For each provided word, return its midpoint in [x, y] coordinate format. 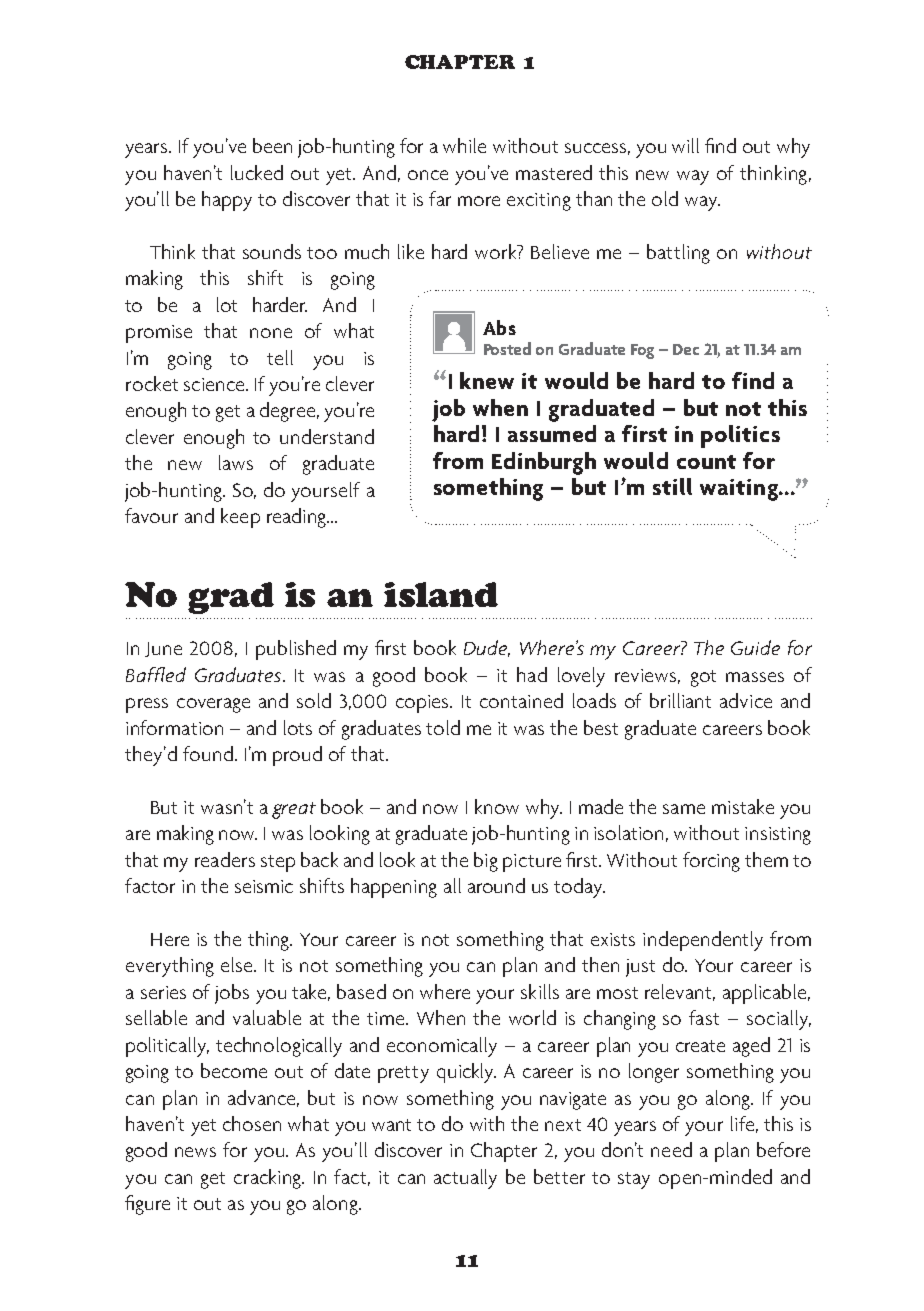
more [479, 201]
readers [225, 859]
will [685, 145]
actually [465, 1179]
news [195, 1152]
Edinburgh [544, 463]
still [672, 486]
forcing [711, 862]
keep [240, 518]
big [486, 862]
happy [227, 201]
